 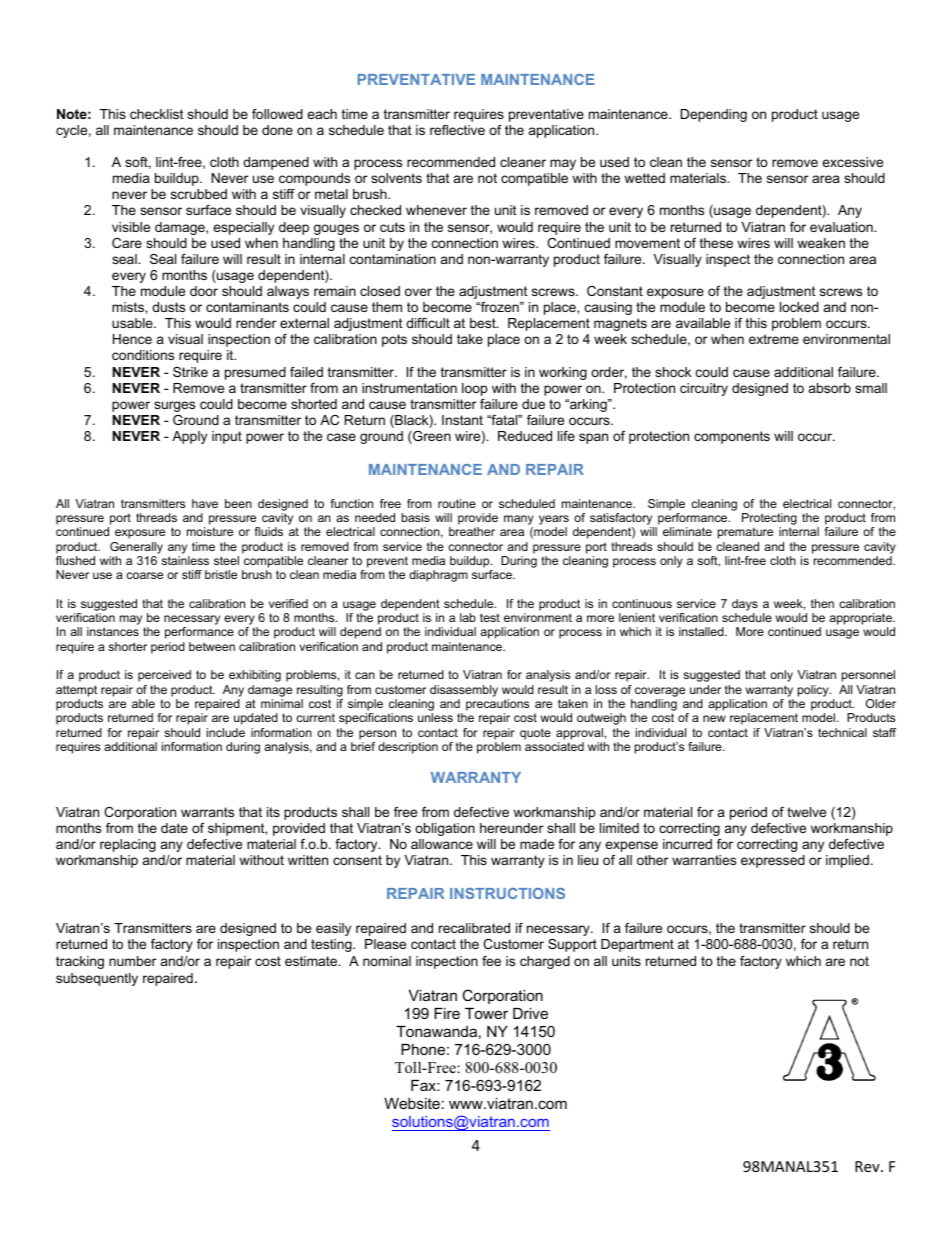 I want to click on reflective, so click(x=457, y=130).
